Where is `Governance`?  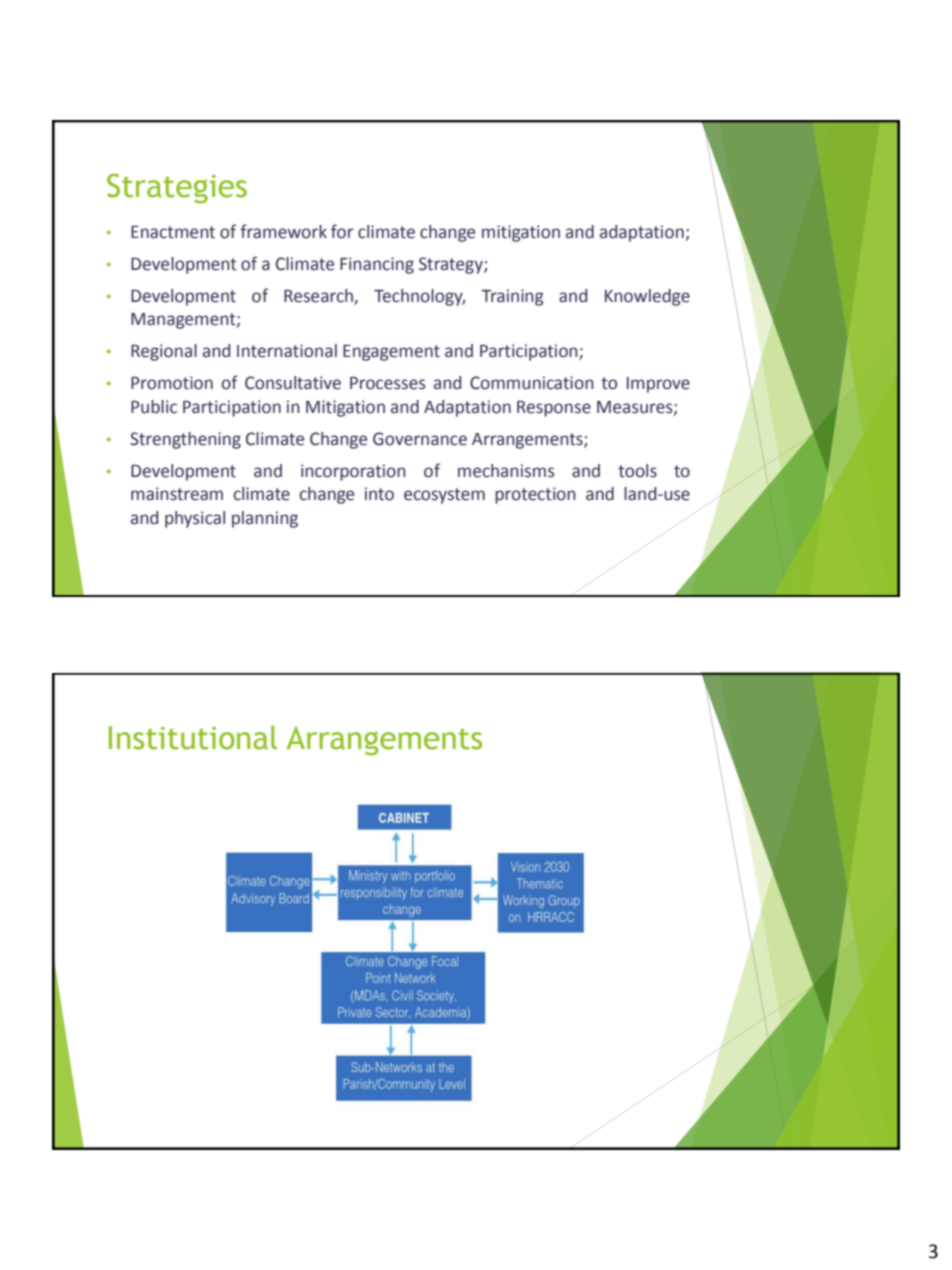
Governance is located at coordinates (420, 439).
